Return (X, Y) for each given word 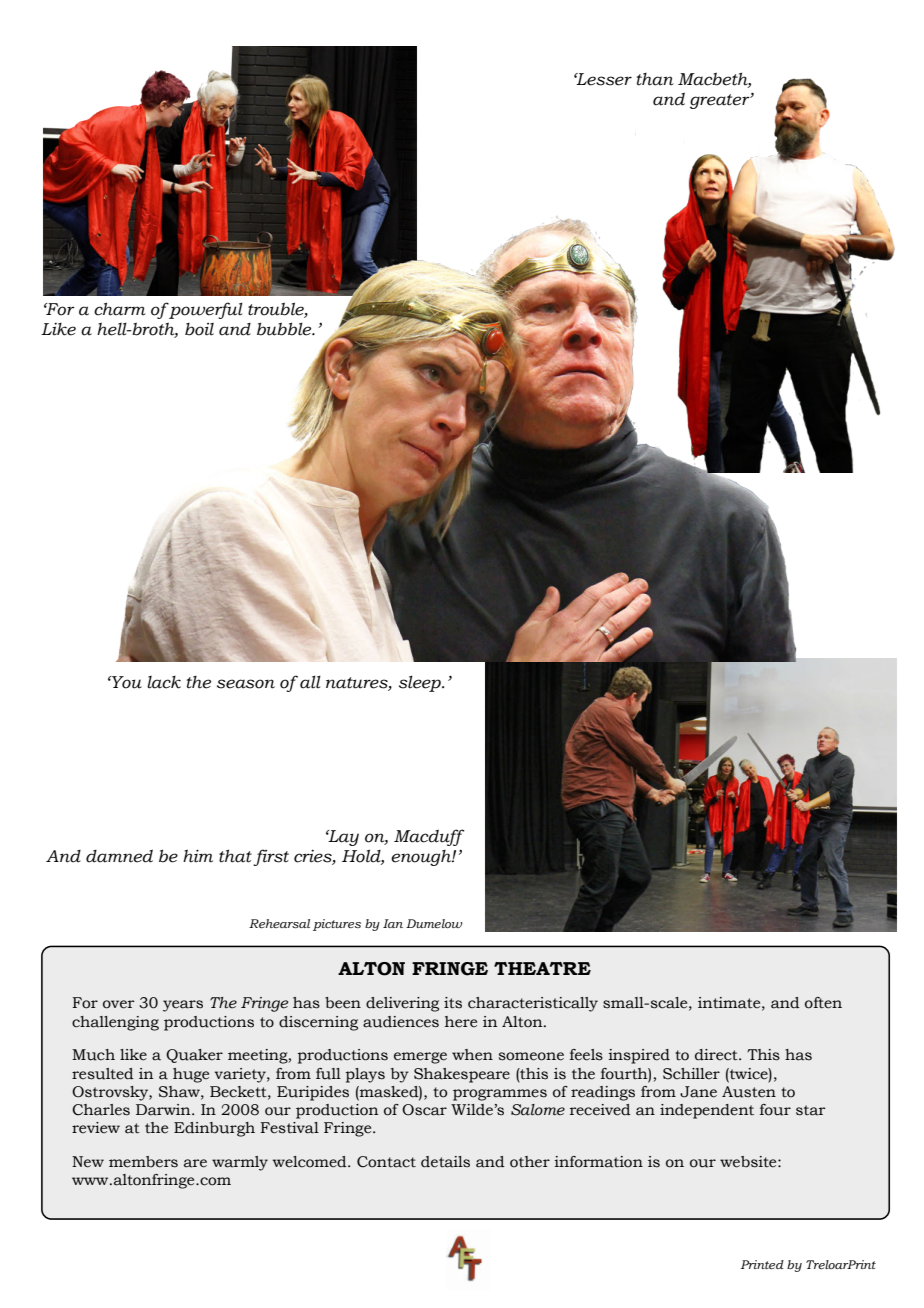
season (246, 684)
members (143, 1162)
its (453, 1003)
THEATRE (542, 968)
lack (164, 682)
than (655, 79)
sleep (421, 683)
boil (199, 329)
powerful (205, 310)
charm (120, 309)
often (823, 1003)
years (183, 1006)
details (445, 1162)
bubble (285, 329)
